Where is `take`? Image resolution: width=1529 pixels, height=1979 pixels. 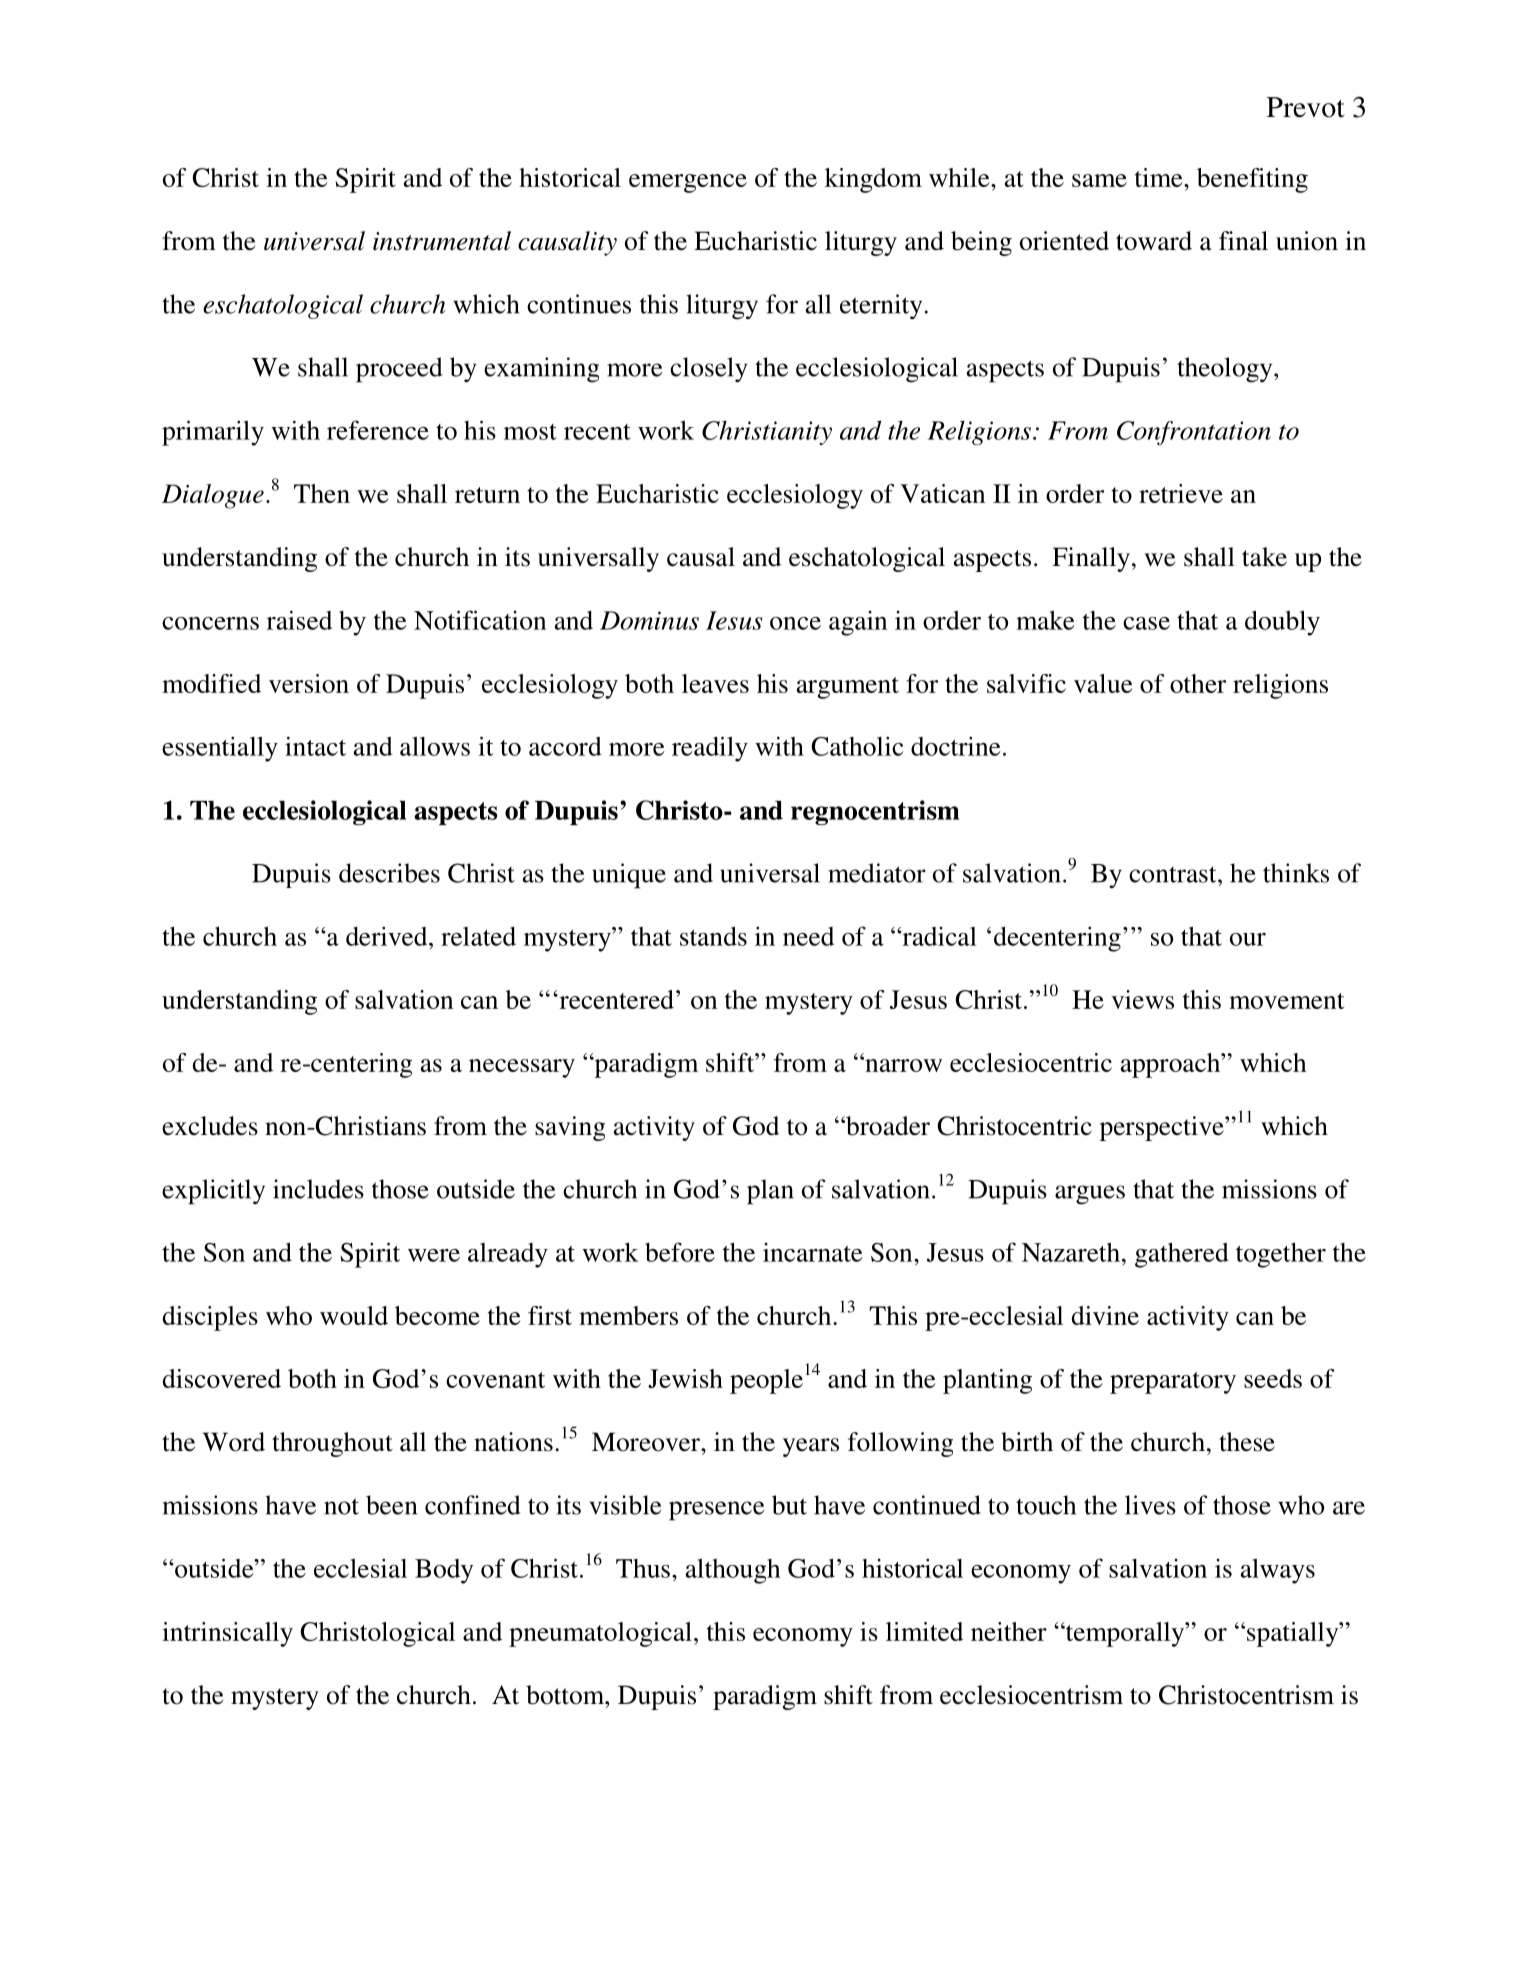 take is located at coordinates (1264, 557).
